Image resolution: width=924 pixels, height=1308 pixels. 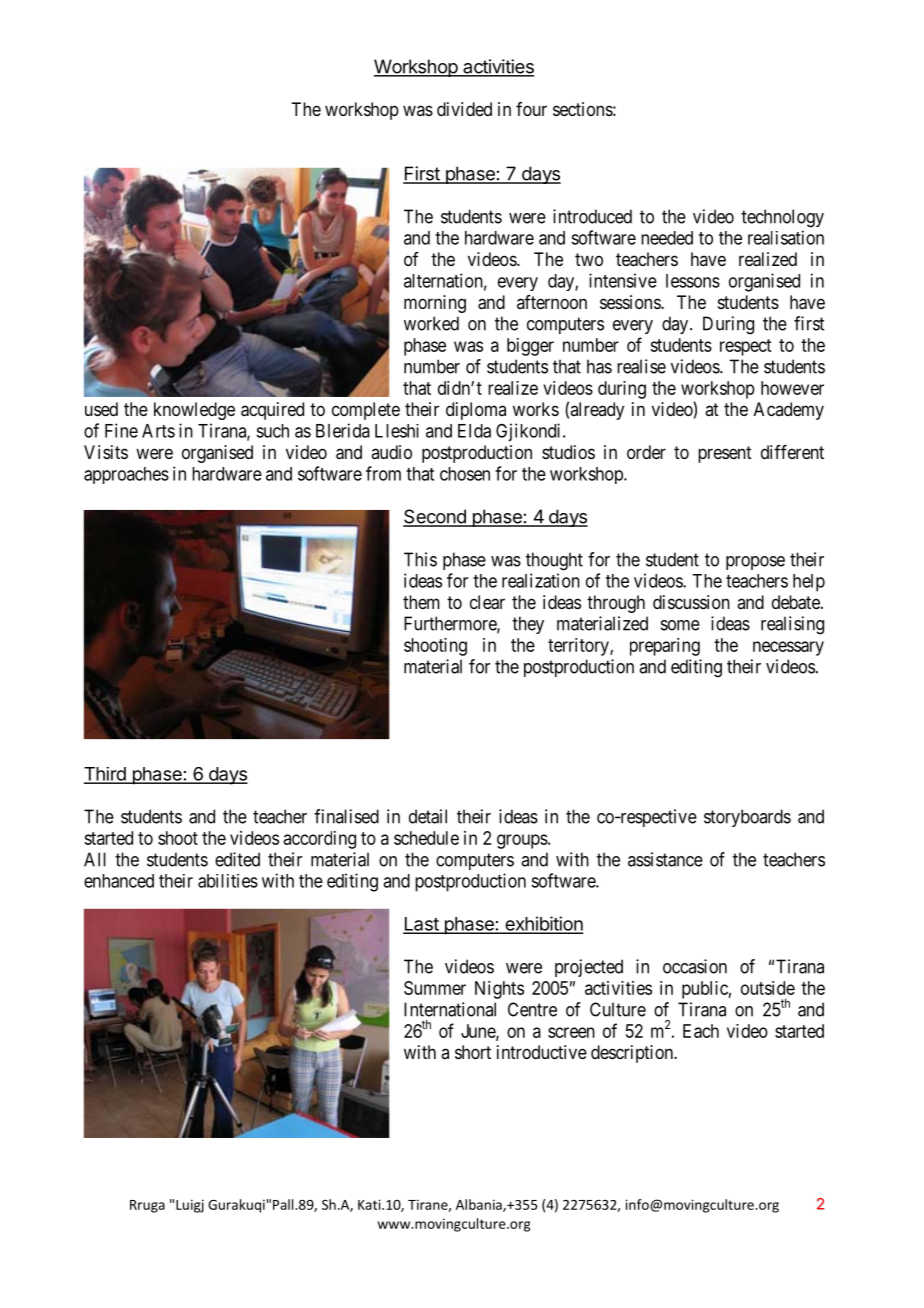 What do you see at coordinates (428, 816) in the screenshot?
I see `detail` at bounding box center [428, 816].
